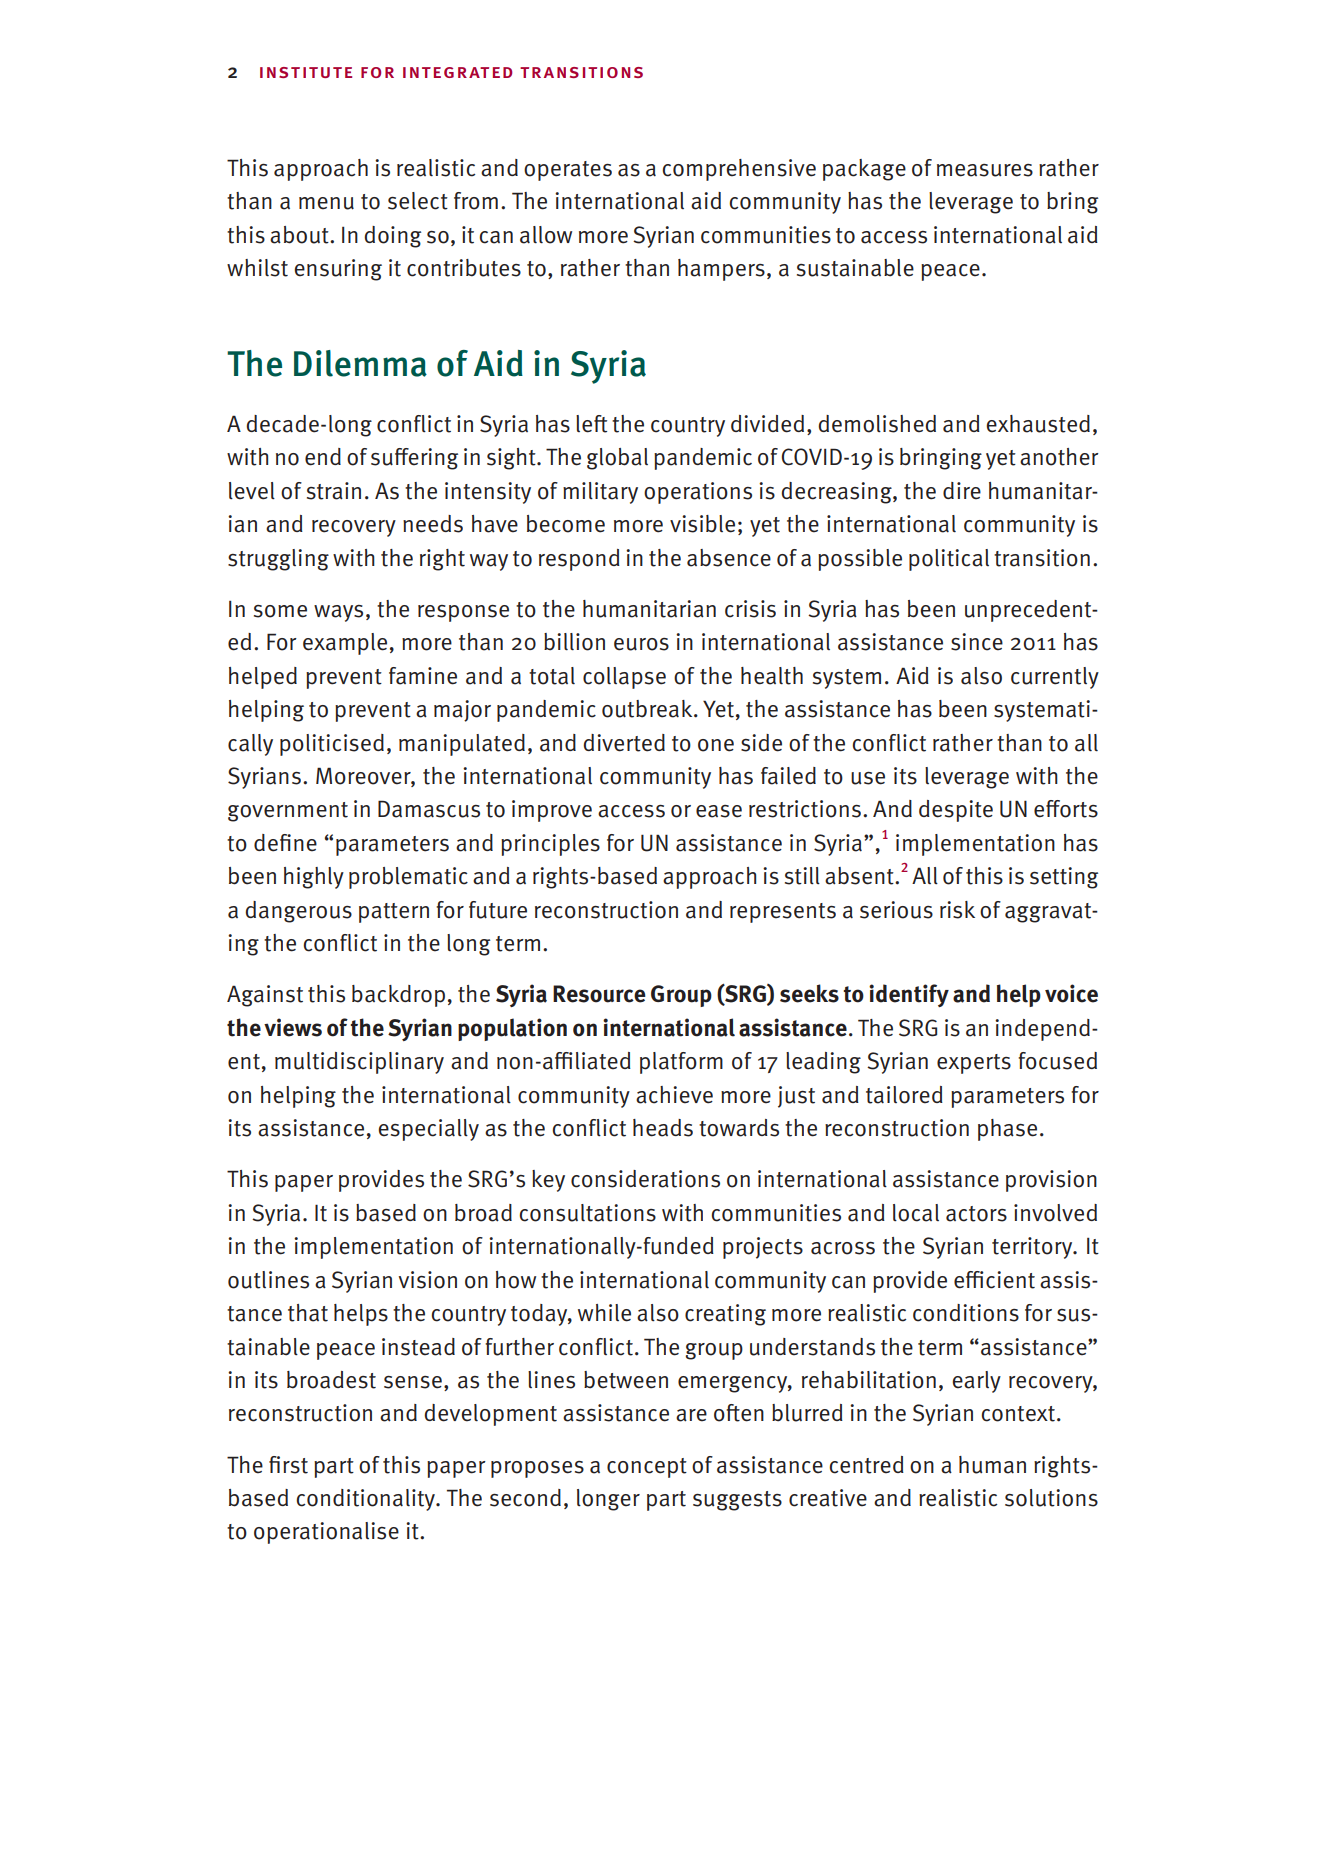  I want to click on measures, so click(985, 170).
